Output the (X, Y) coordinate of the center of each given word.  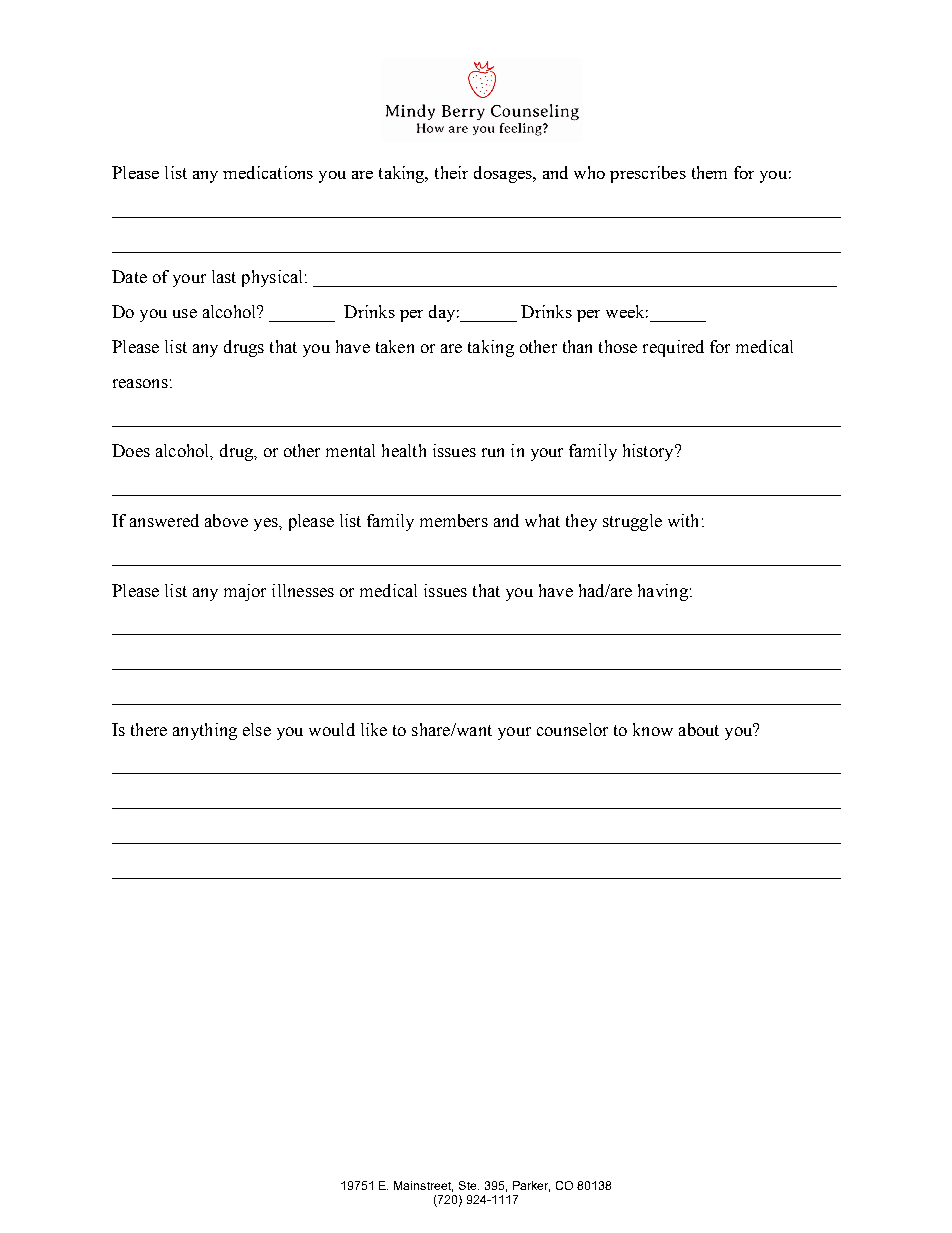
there (149, 729)
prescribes (648, 174)
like (374, 729)
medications (268, 172)
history (649, 452)
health (404, 450)
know (653, 729)
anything (205, 731)
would (332, 729)
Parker (531, 1186)
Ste (469, 1185)
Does (131, 450)
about (699, 729)
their (451, 172)
